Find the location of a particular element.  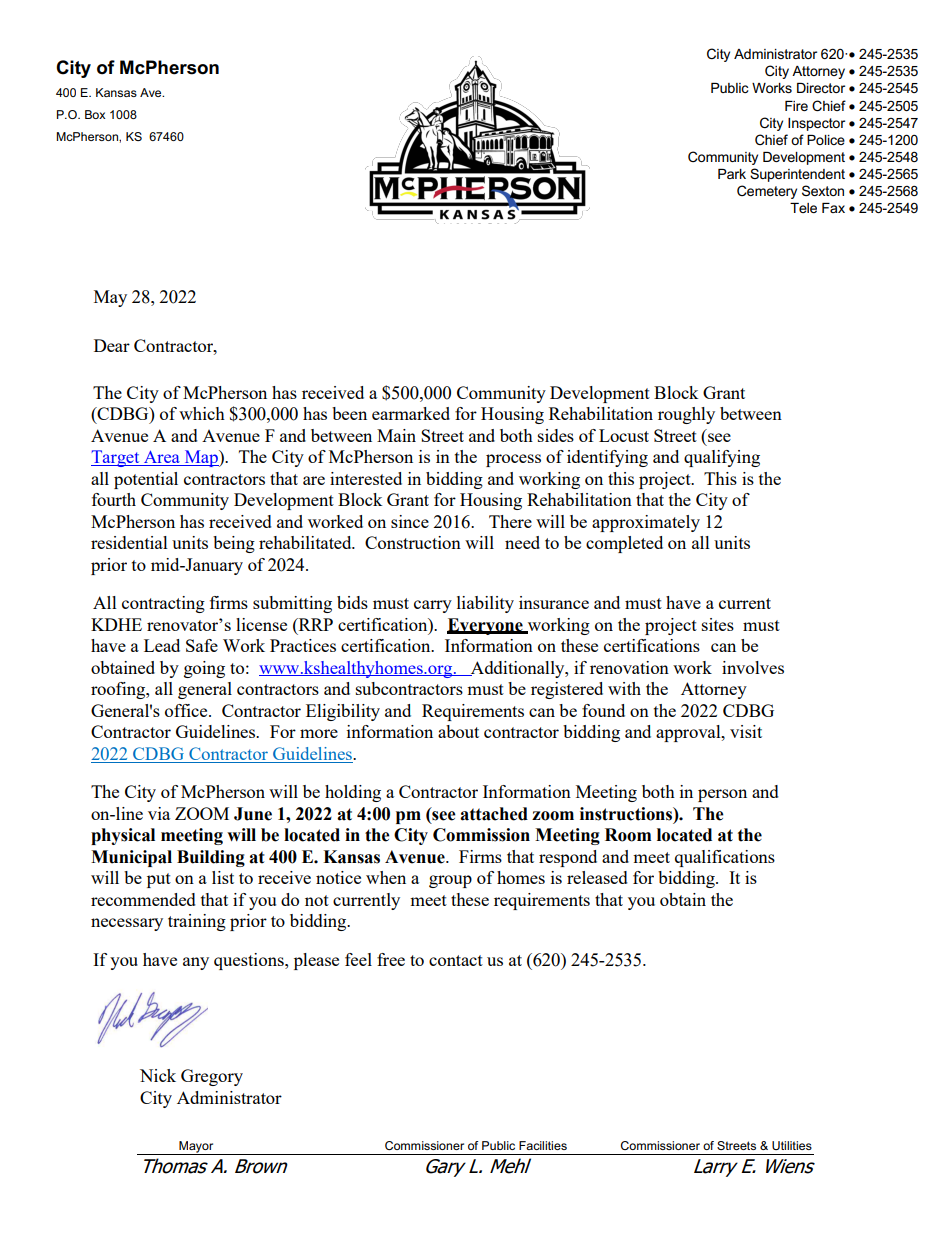

Mayor is located at coordinates (196, 1148).
